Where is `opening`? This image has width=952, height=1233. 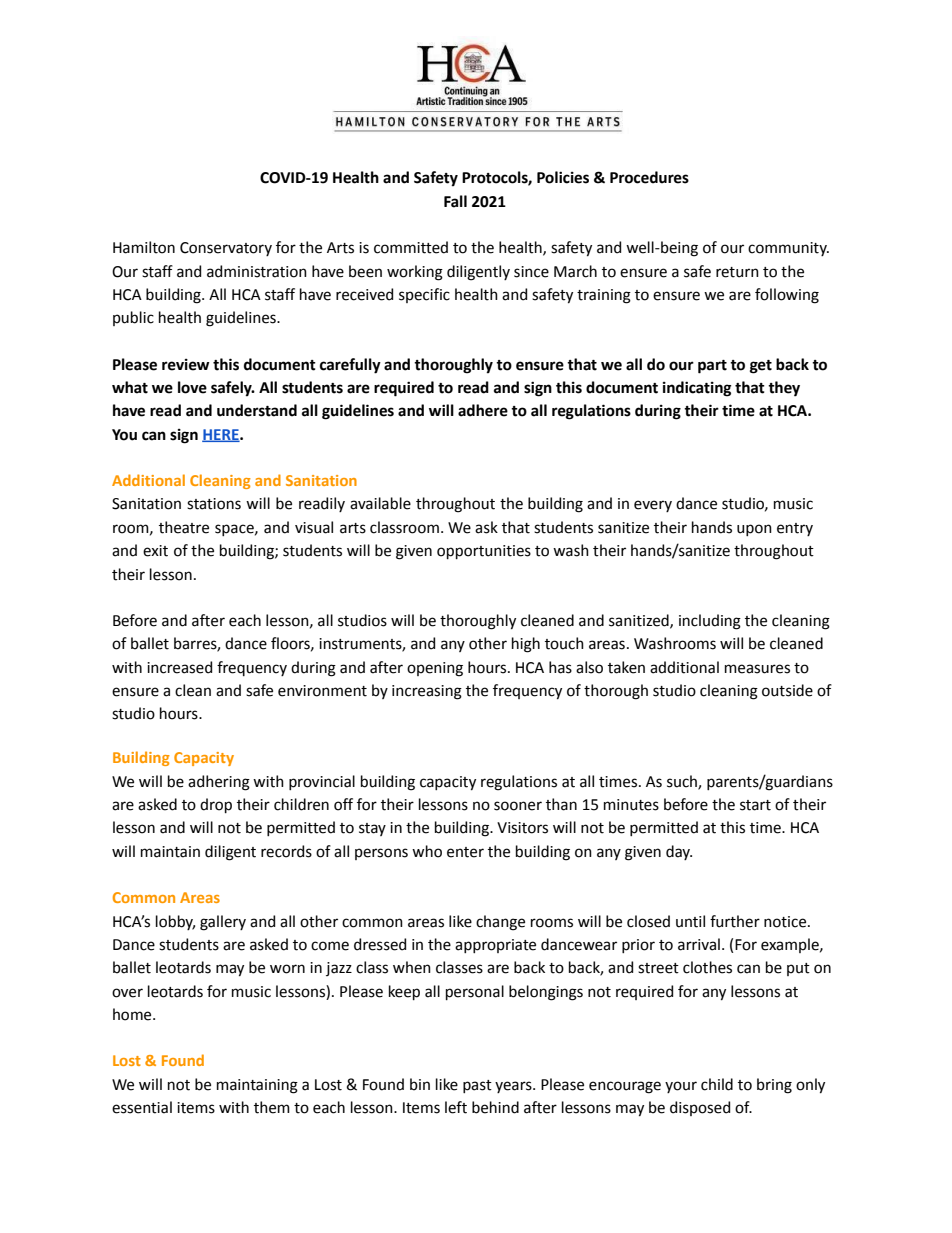 opening is located at coordinates (435, 669).
